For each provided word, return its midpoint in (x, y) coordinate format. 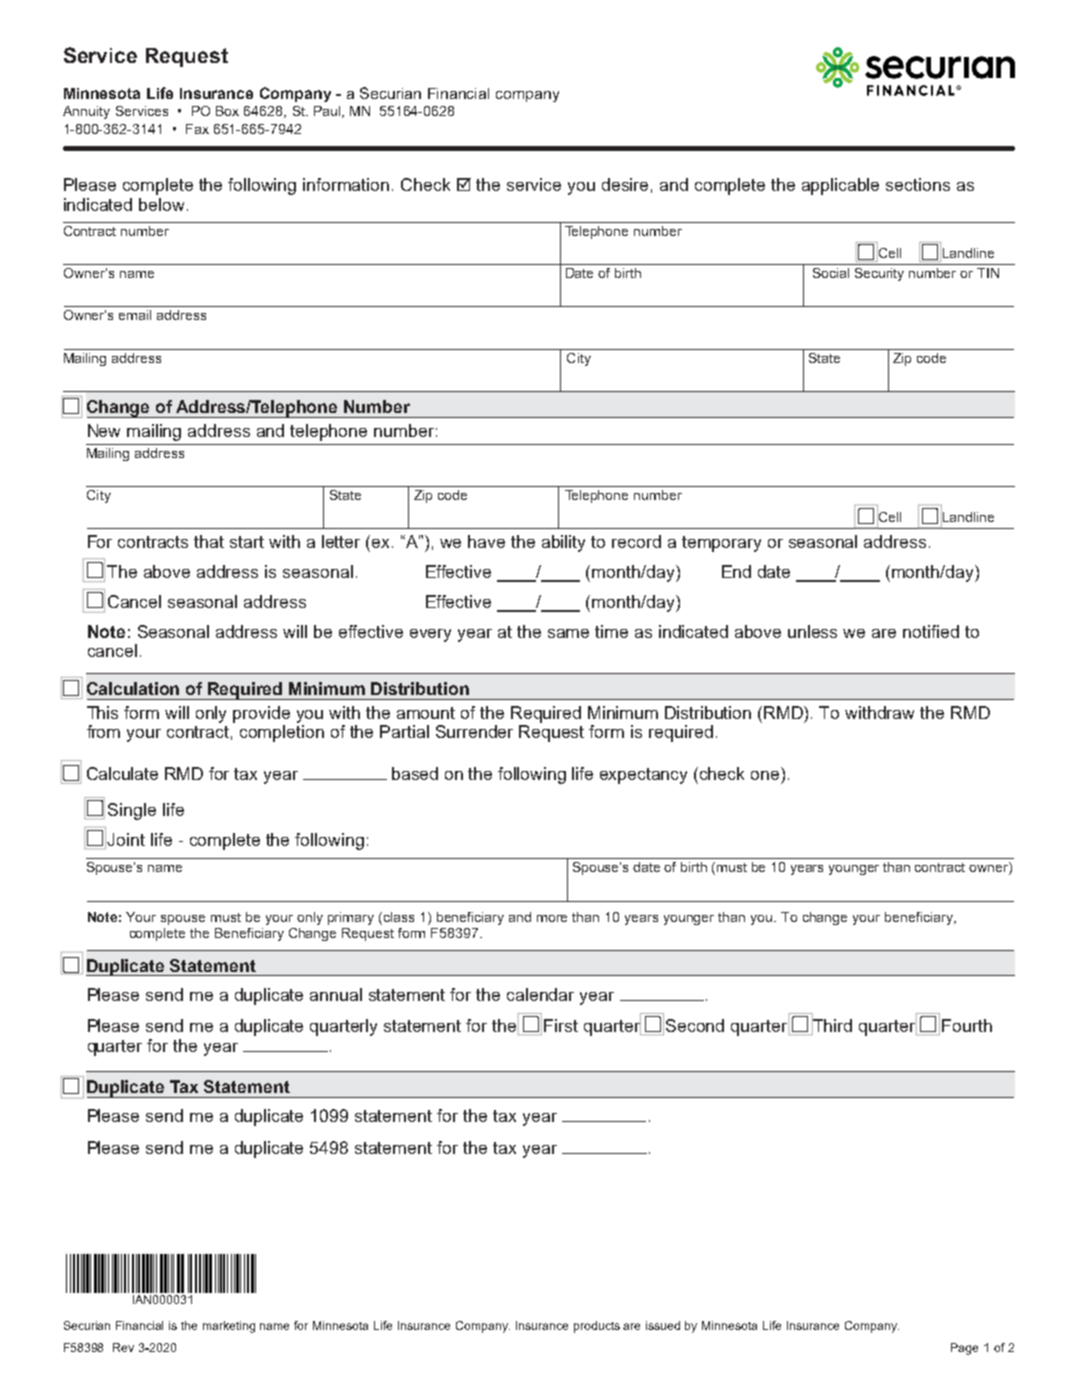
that (209, 541)
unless (812, 631)
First (561, 1025)
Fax (197, 129)
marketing (229, 1327)
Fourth (967, 1025)
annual (336, 994)
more (552, 918)
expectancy (643, 776)
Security (879, 274)
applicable (840, 186)
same (568, 633)
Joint (126, 839)
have (486, 541)
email (135, 315)
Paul (328, 112)
